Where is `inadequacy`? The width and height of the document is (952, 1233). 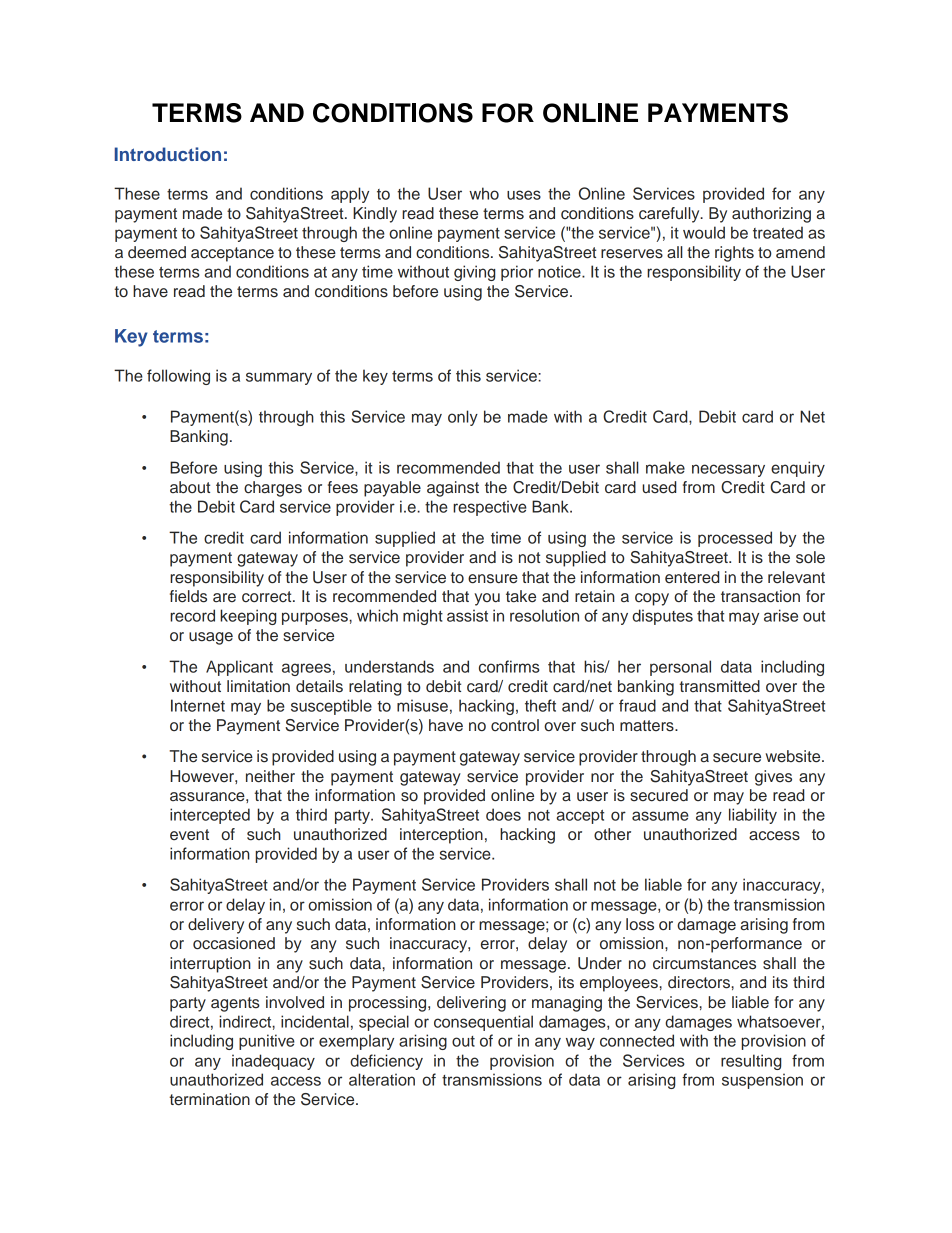
inadequacy is located at coordinates (273, 1062).
